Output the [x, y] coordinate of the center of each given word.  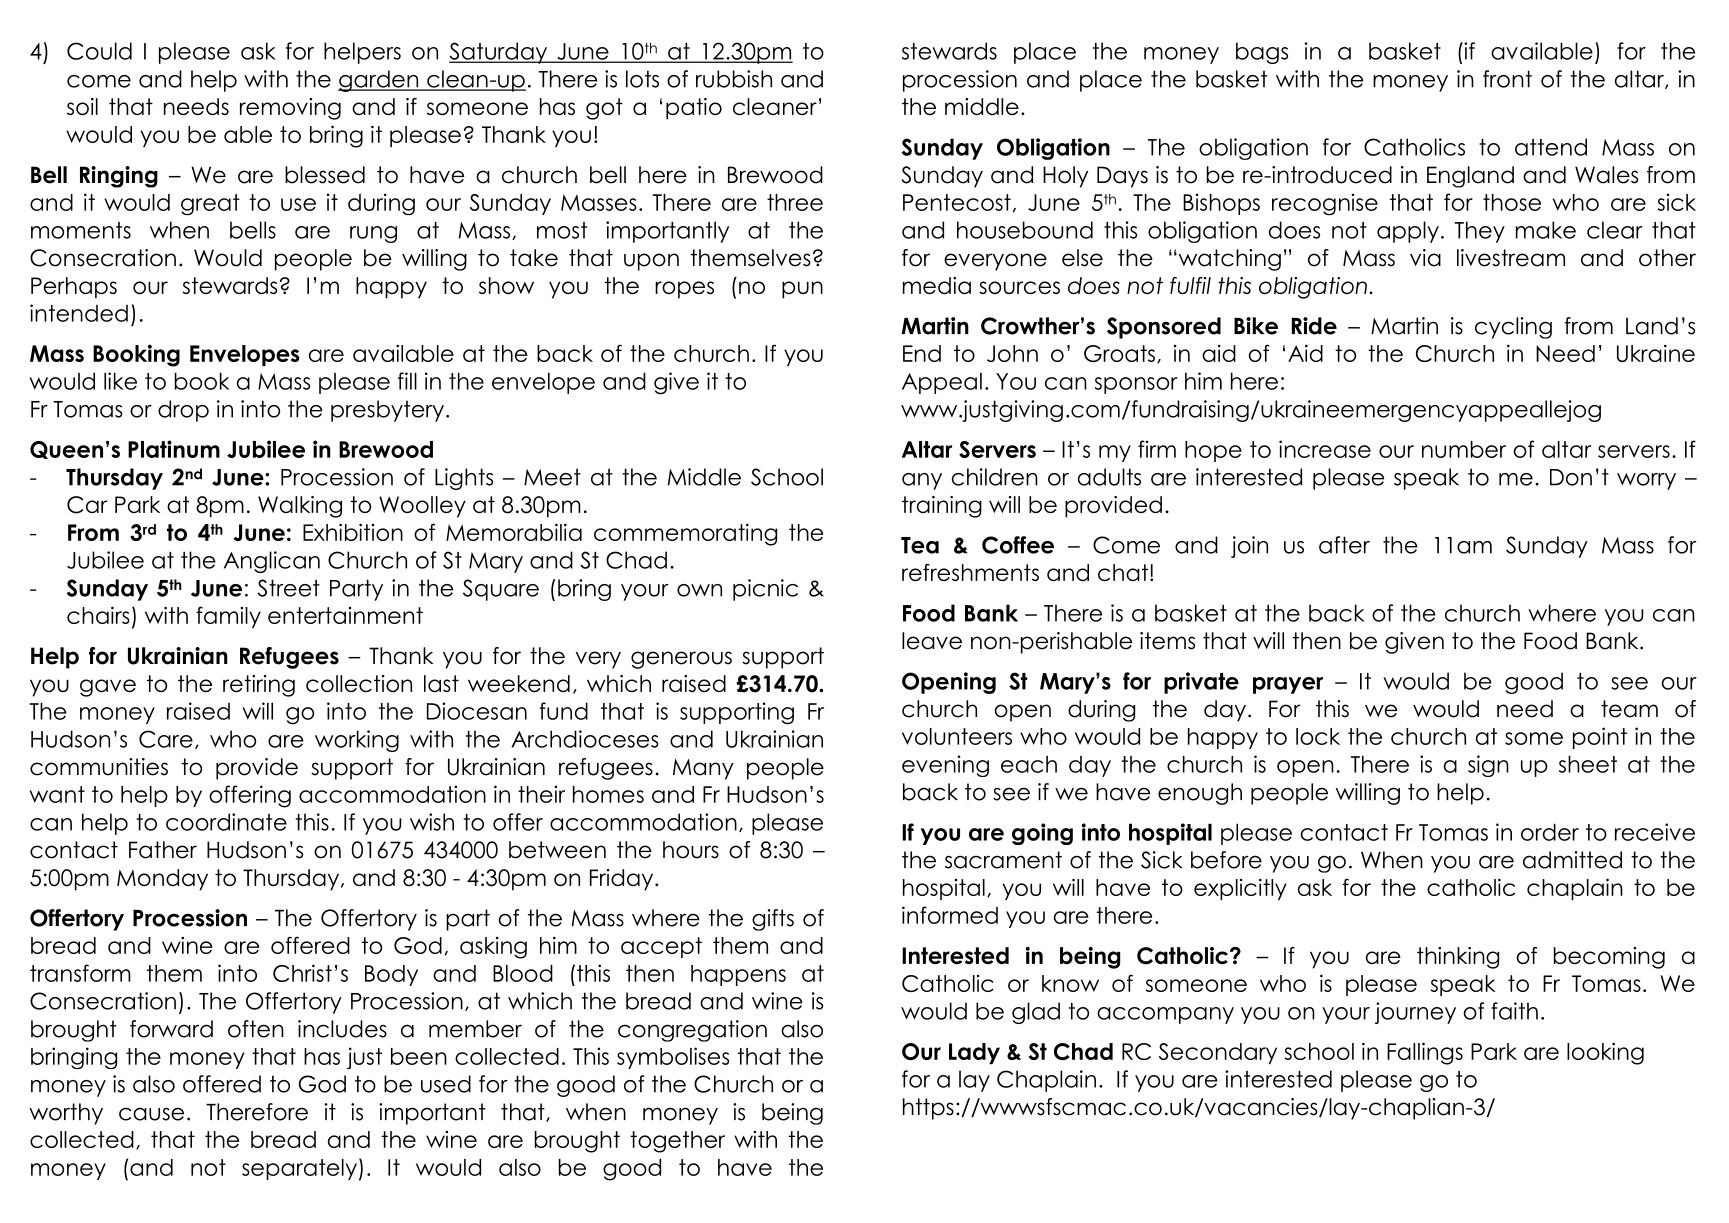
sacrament [1003, 860]
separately [299, 1169]
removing [290, 109]
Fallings [1425, 1053]
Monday [162, 880]
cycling [1513, 328]
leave [932, 641]
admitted [1572, 860]
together [677, 1142]
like [120, 381]
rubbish [734, 79]
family [228, 617]
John [1012, 353]
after [1344, 545]
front [1507, 79]
